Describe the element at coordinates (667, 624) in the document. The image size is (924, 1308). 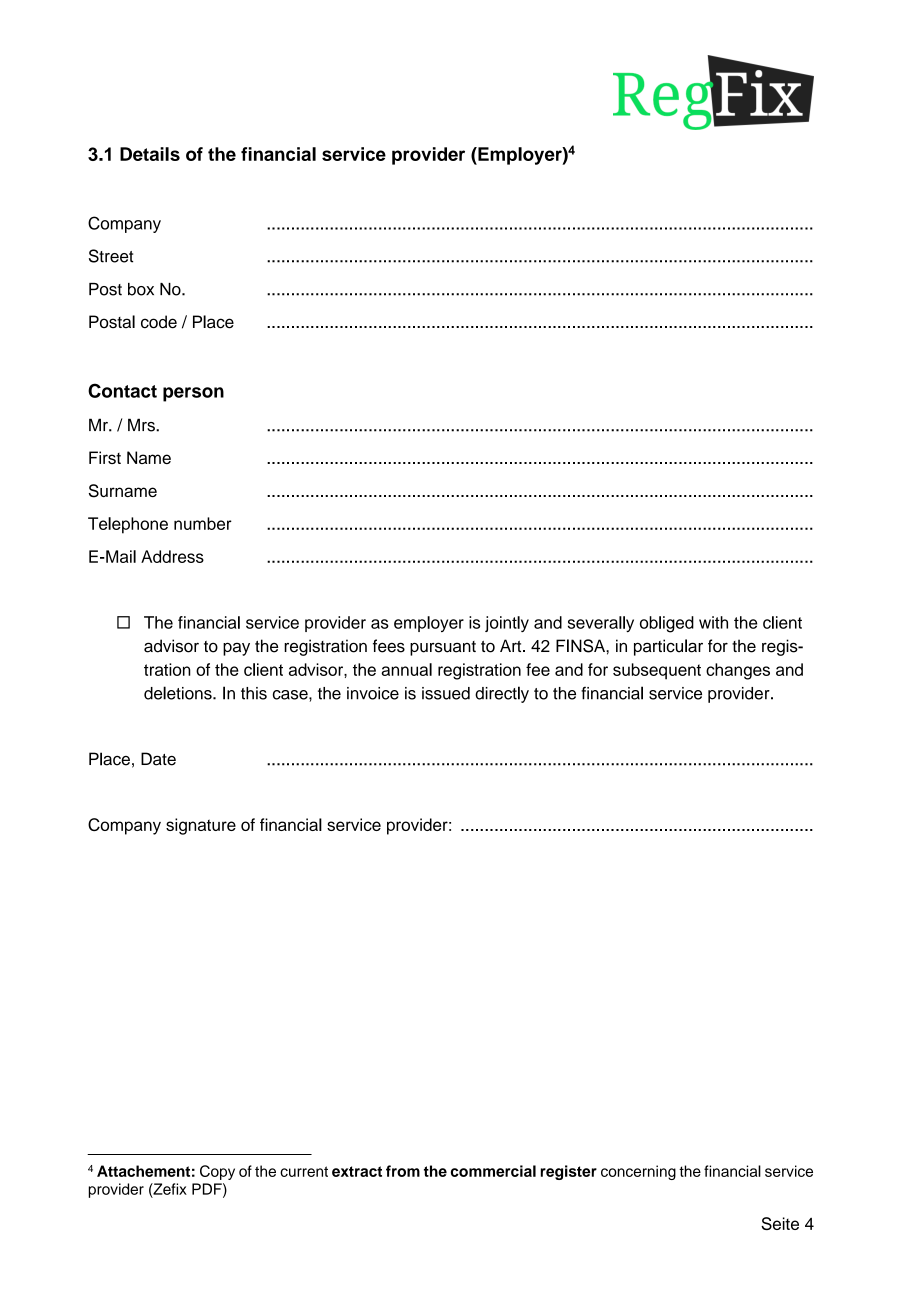
I see `obliged` at that location.
